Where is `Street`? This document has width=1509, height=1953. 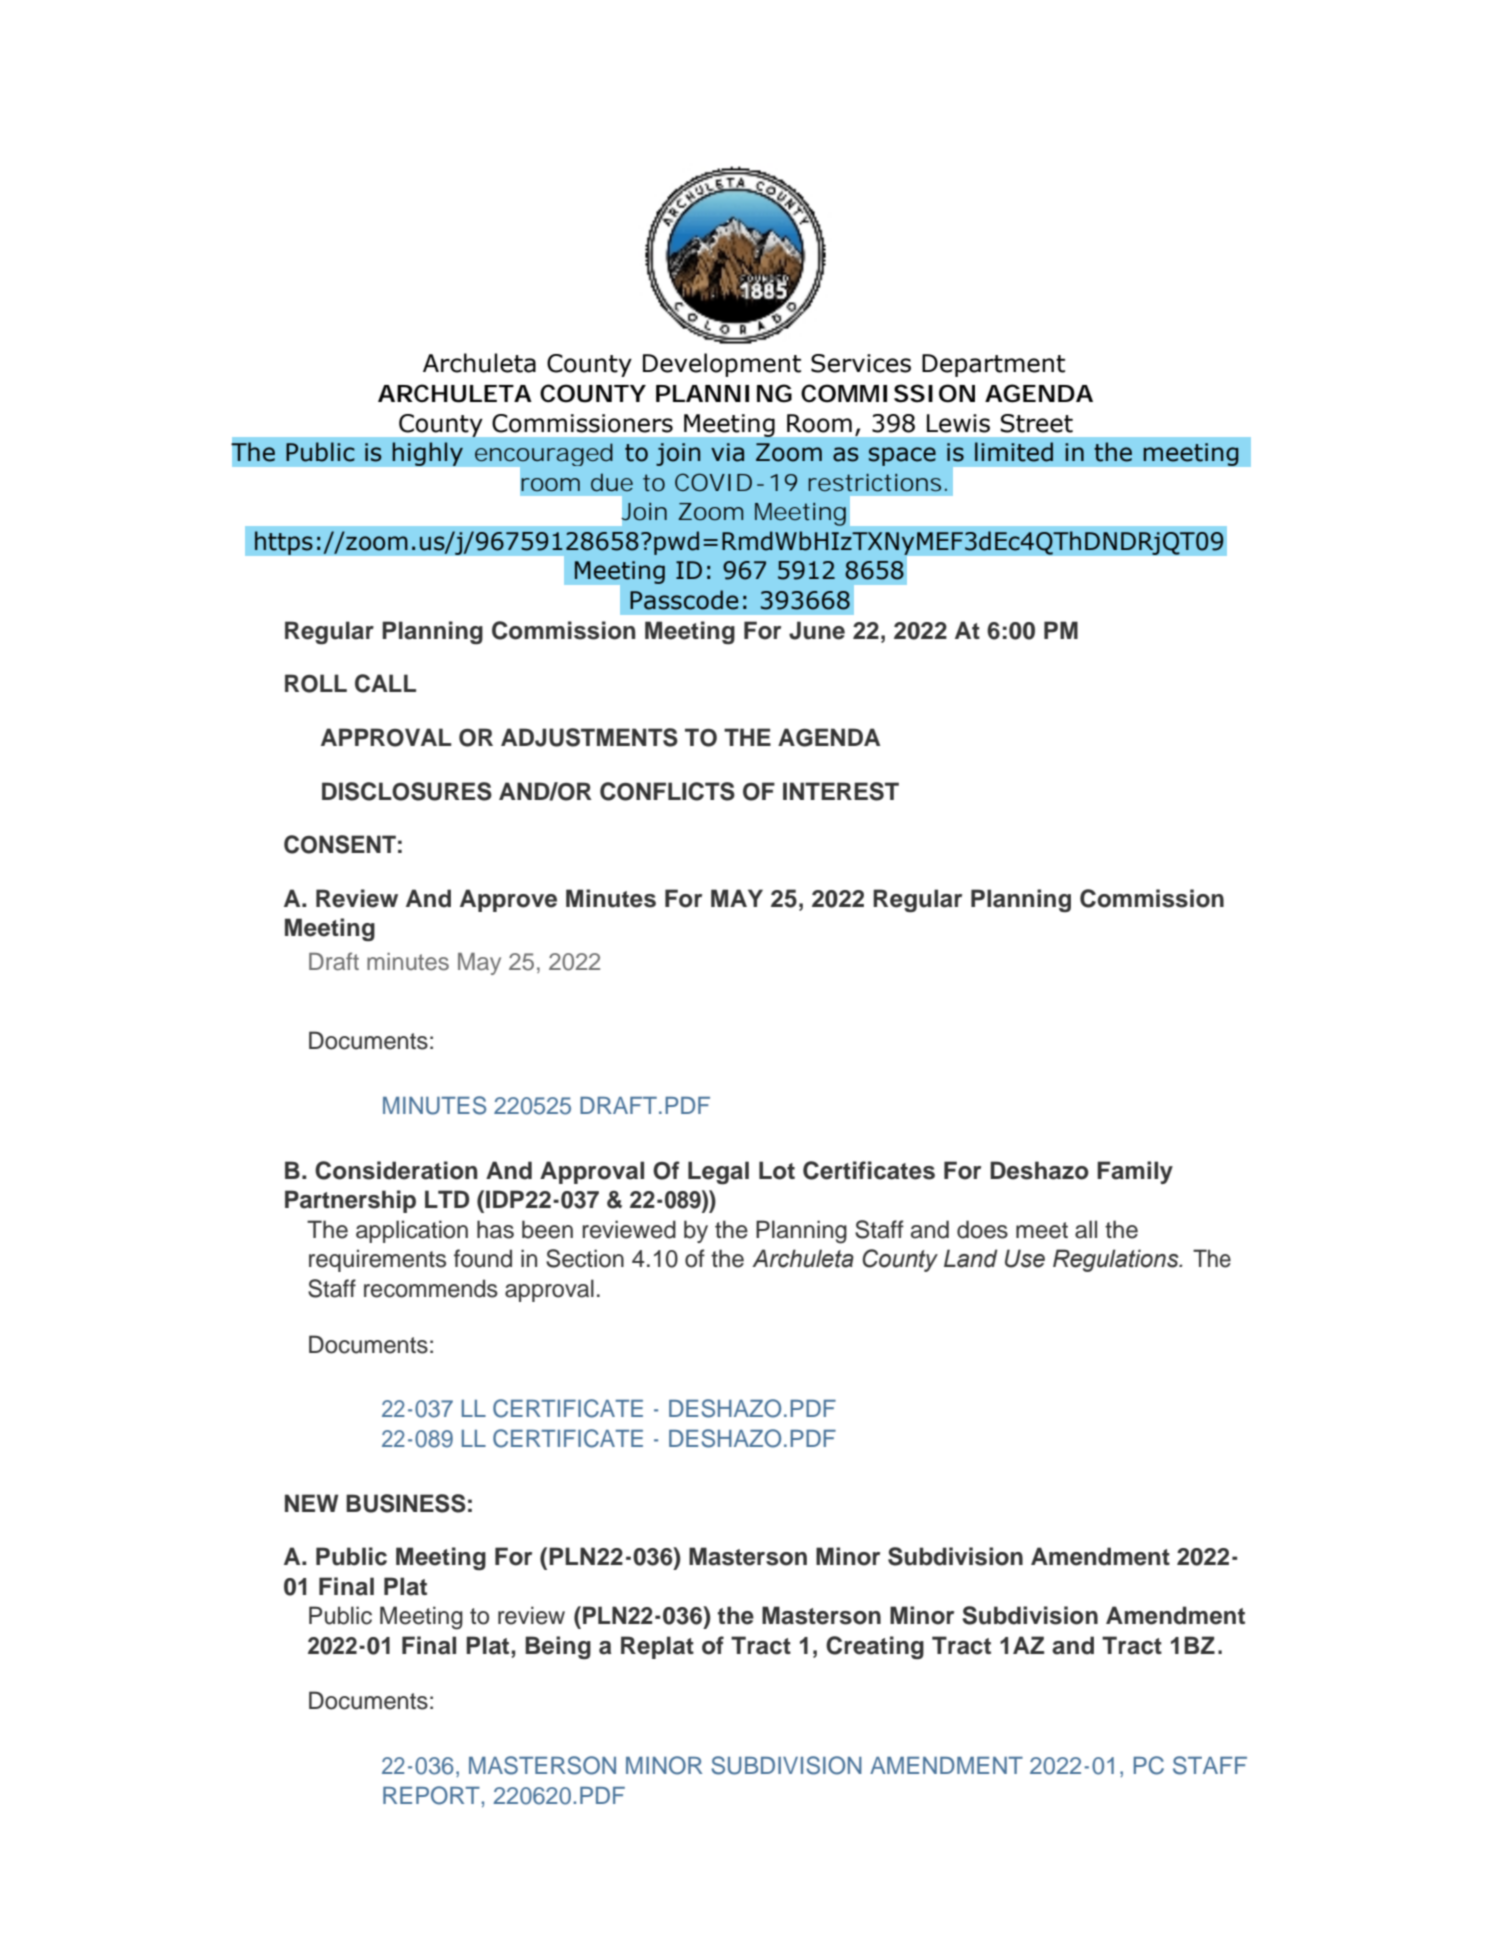 Street is located at coordinates (1036, 423).
